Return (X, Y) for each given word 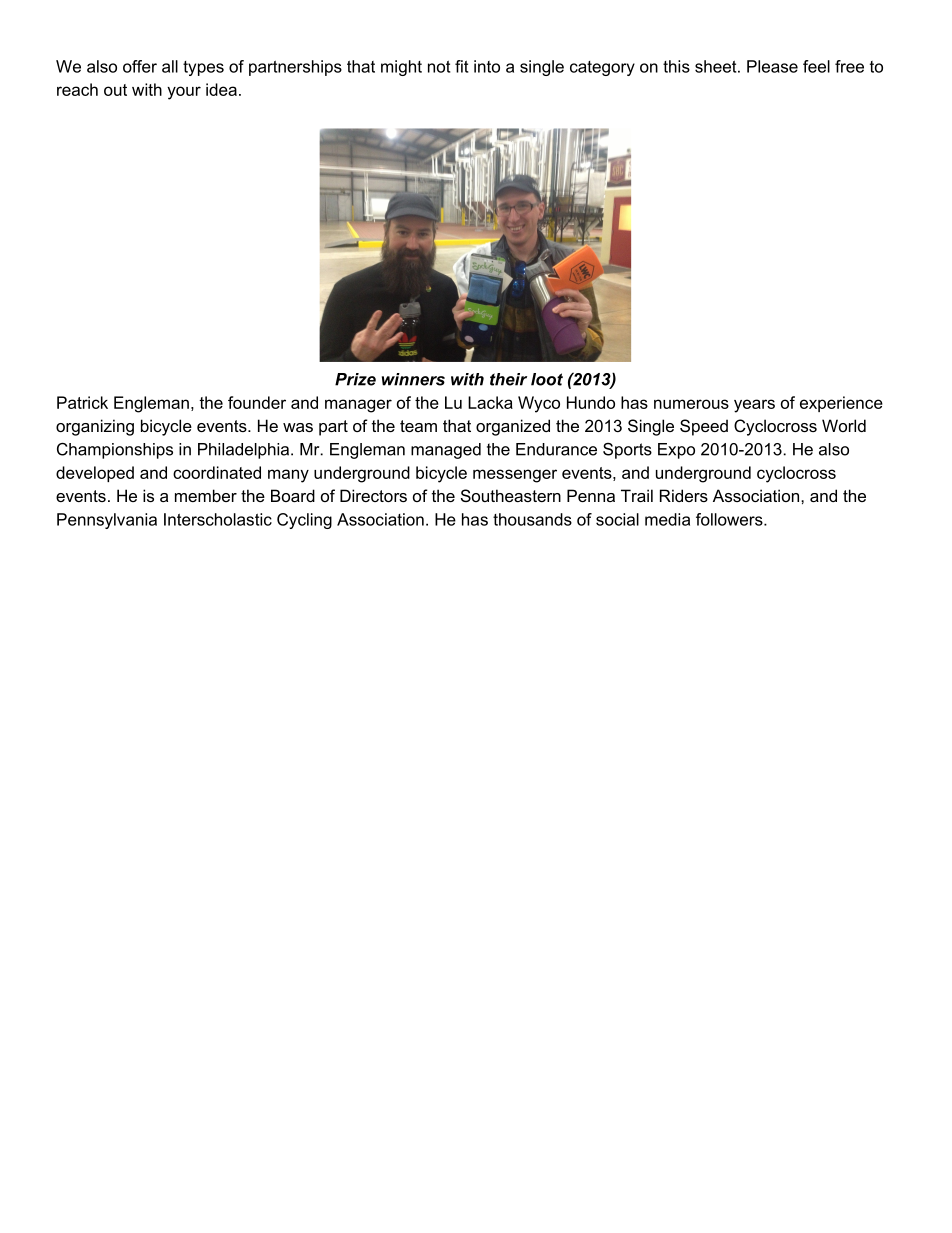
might (401, 68)
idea (221, 89)
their (508, 379)
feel (816, 66)
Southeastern (511, 495)
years (754, 406)
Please (772, 66)
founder (257, 402)
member (206, 495)
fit (461, 66)
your (184, 93)
